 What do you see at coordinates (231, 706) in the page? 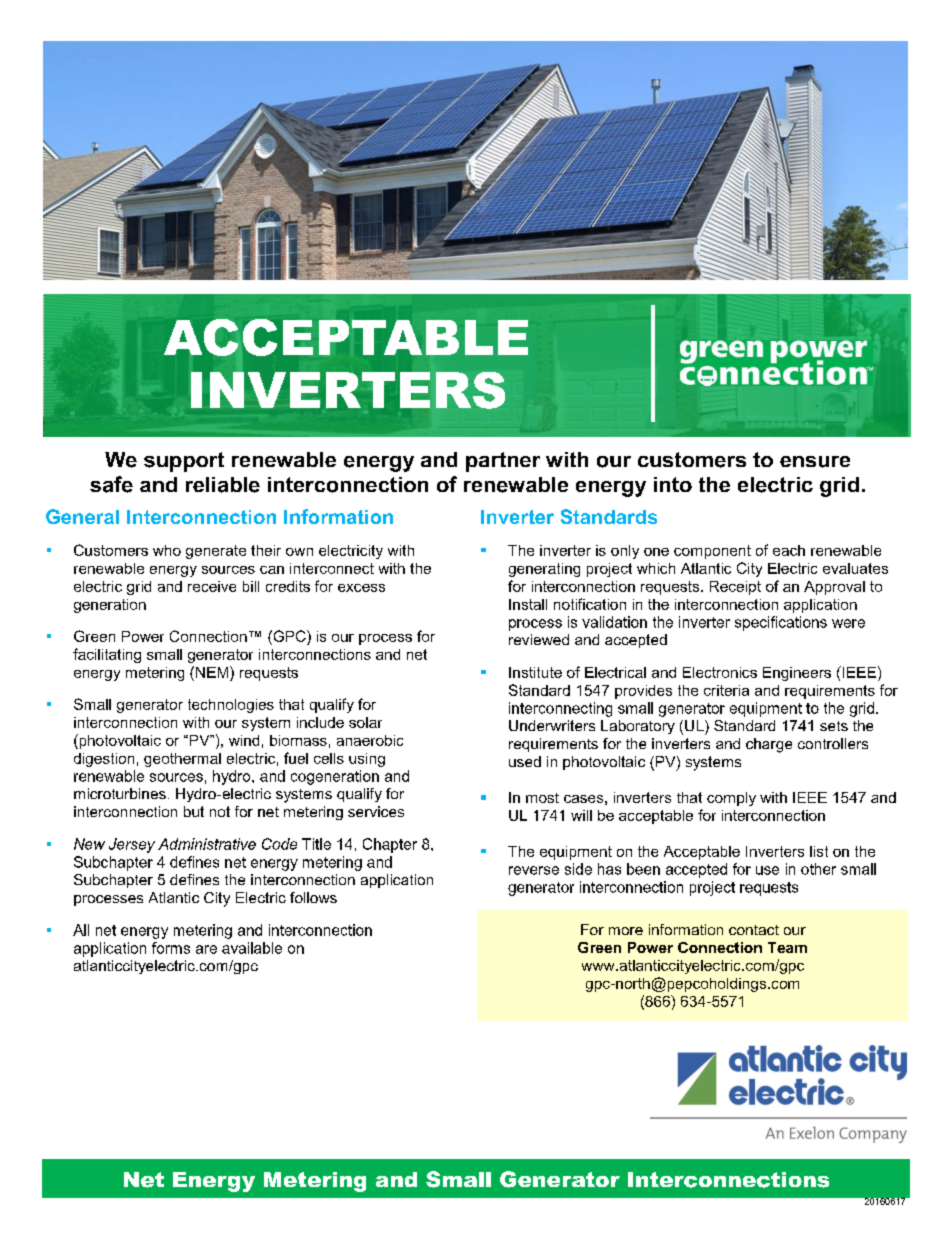
I see `technologies` at bounding box center [231, 706].
